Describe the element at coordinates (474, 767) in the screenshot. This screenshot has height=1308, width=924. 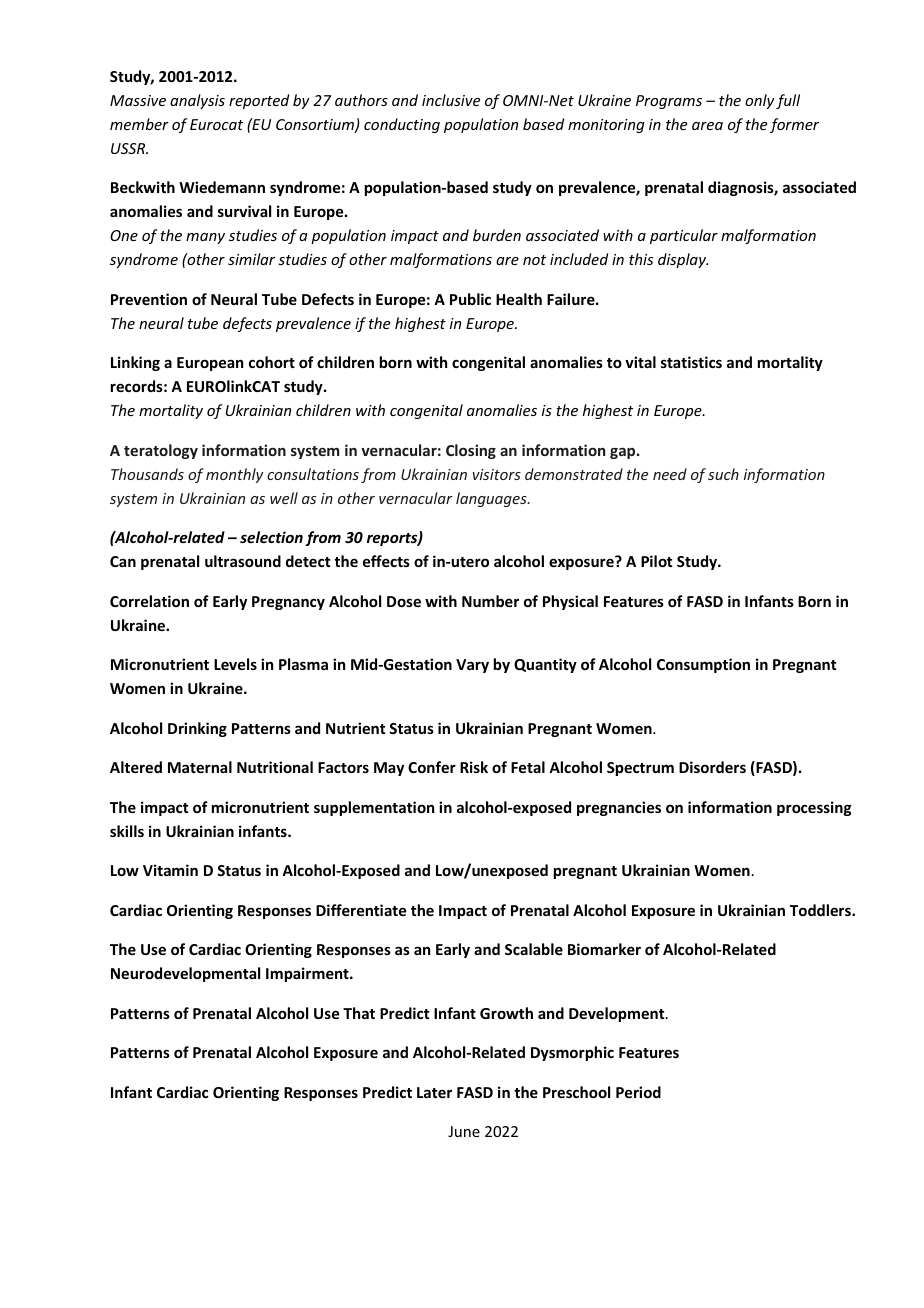
I see `Risk` at that location.
